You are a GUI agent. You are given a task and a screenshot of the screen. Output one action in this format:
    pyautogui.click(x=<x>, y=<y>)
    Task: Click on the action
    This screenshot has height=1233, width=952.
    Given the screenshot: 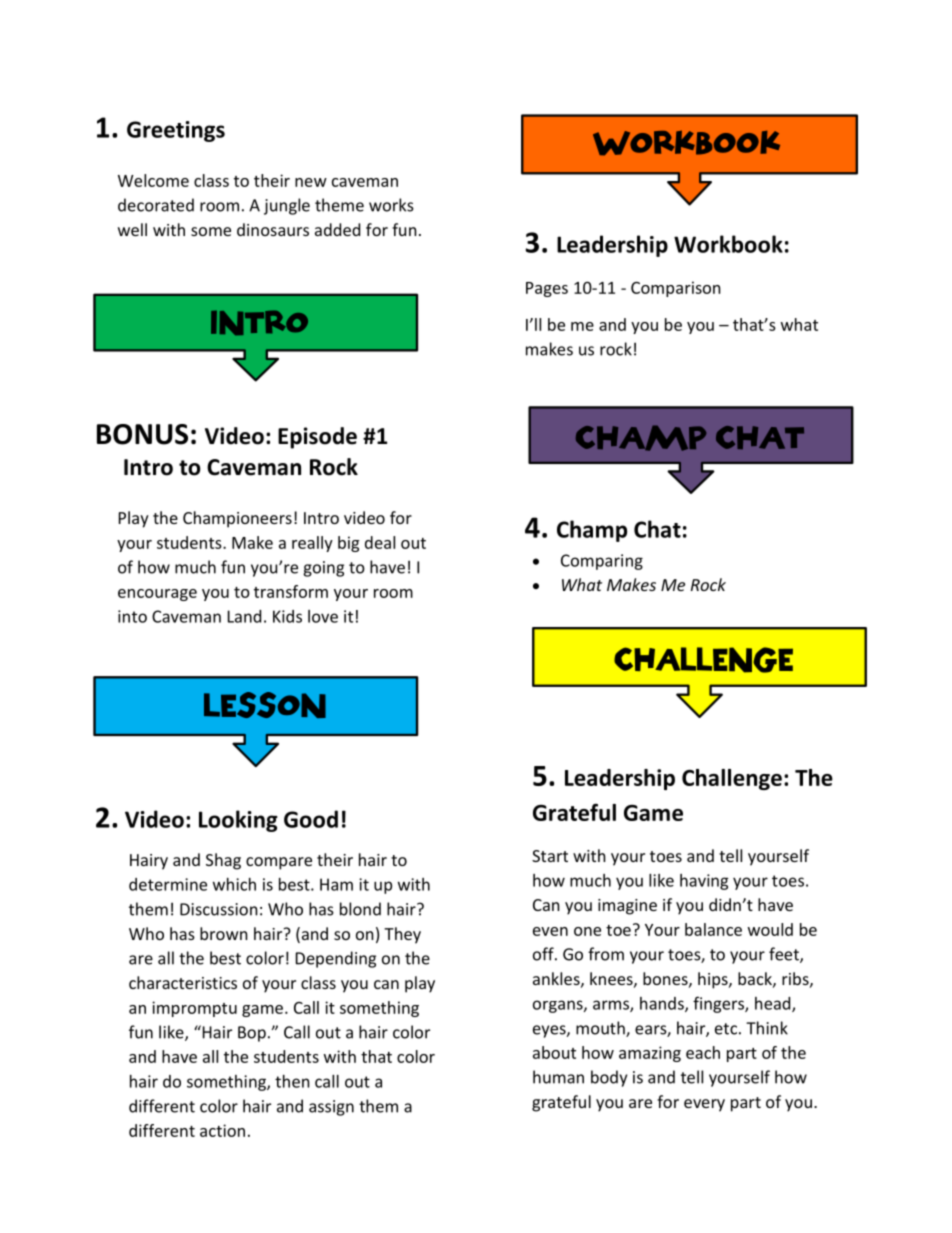 What is the action you would take?
    pyautogui.click(x=222, y=1130)
